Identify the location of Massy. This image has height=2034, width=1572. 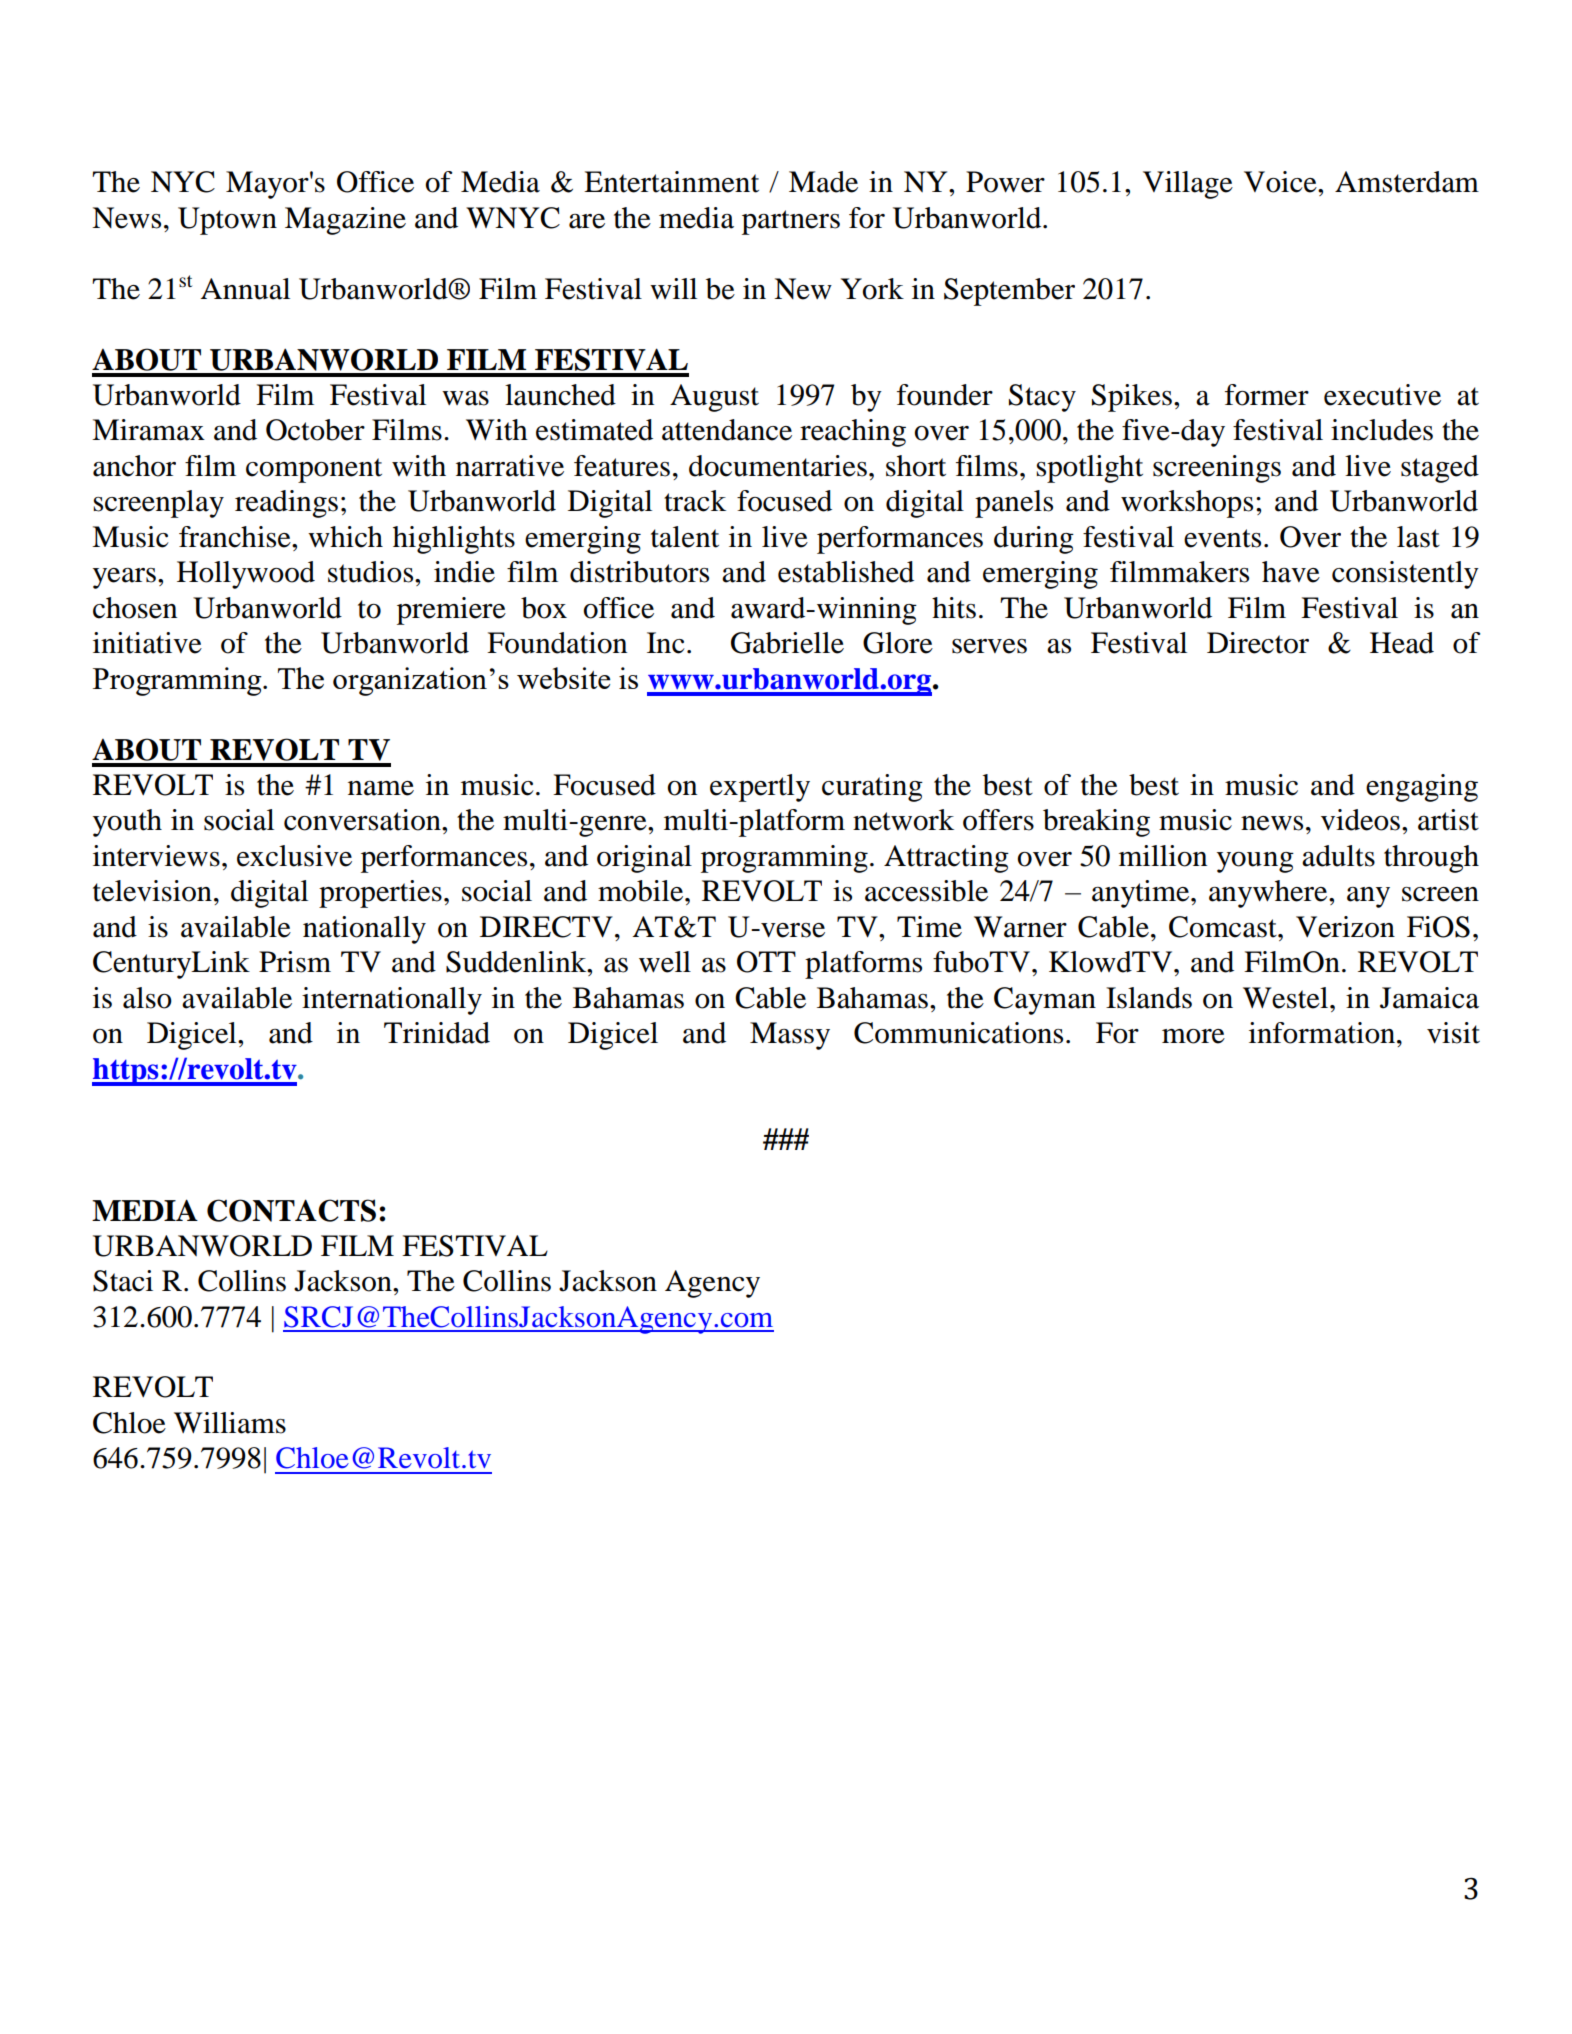
(790, 1036).
